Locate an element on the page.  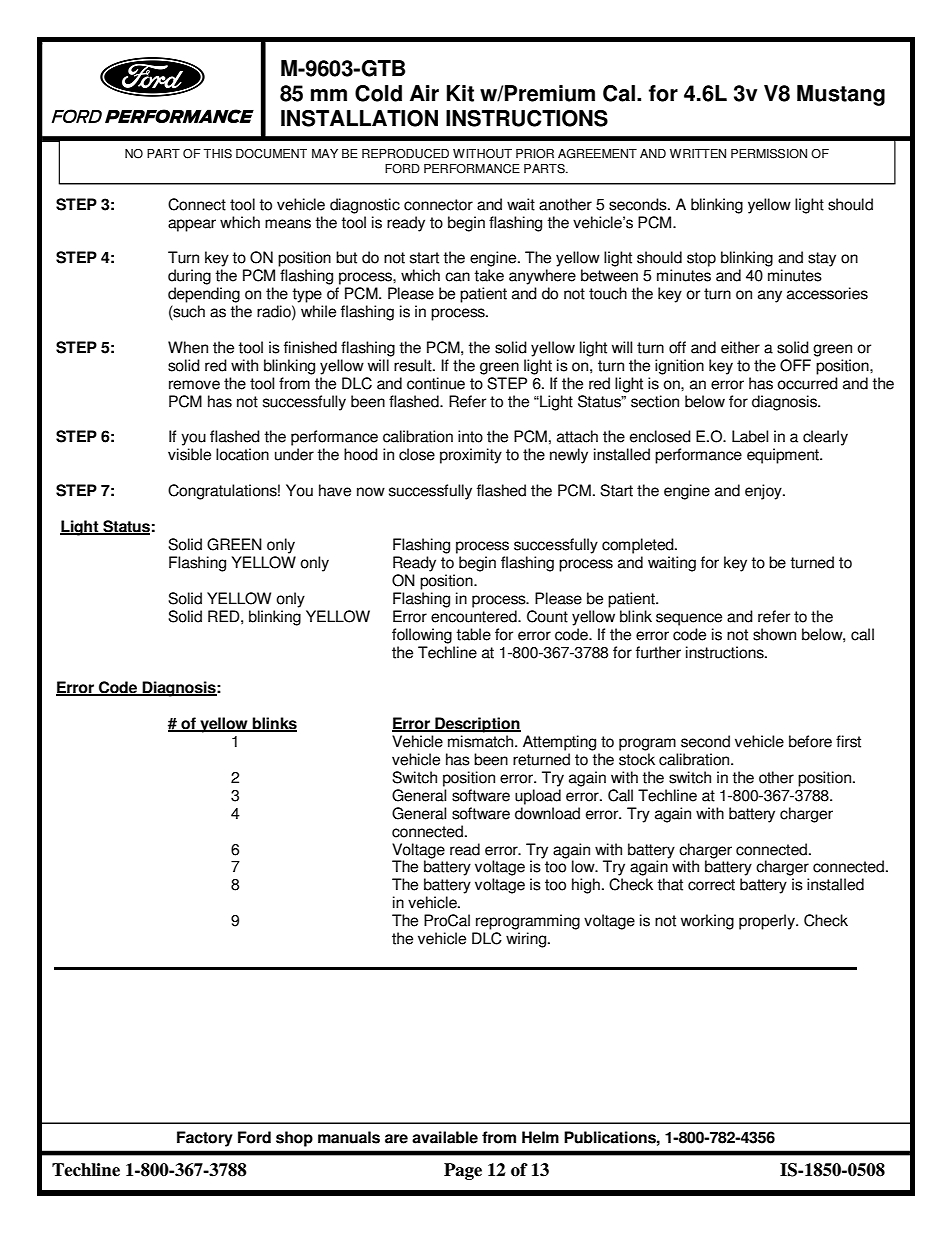
PRIOR is located at coordinates (535, 154).
